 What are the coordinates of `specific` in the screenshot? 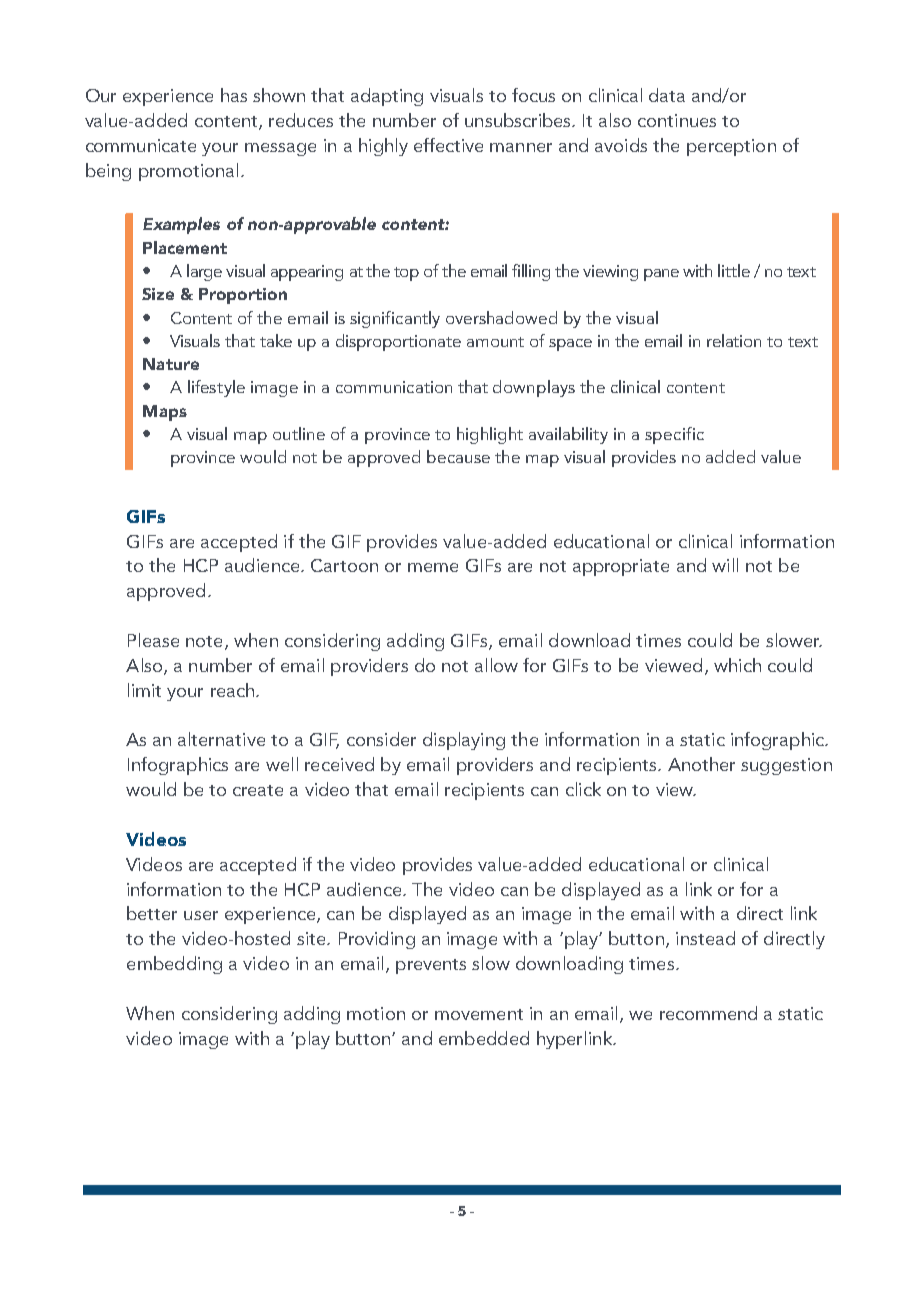 It's located at (674, 435).
